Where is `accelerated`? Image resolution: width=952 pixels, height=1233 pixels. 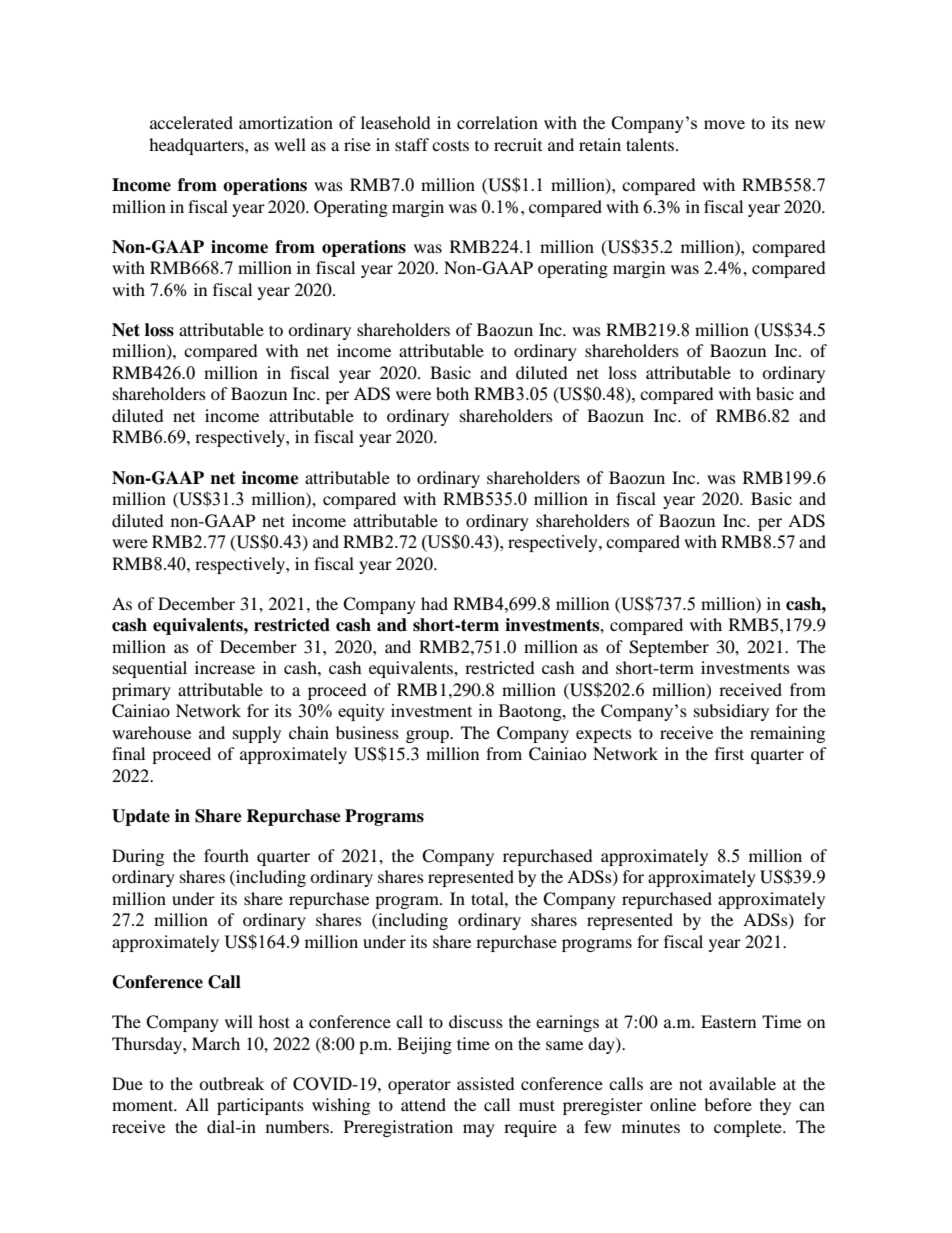 accelerated is located at coordinates (191, 122).
